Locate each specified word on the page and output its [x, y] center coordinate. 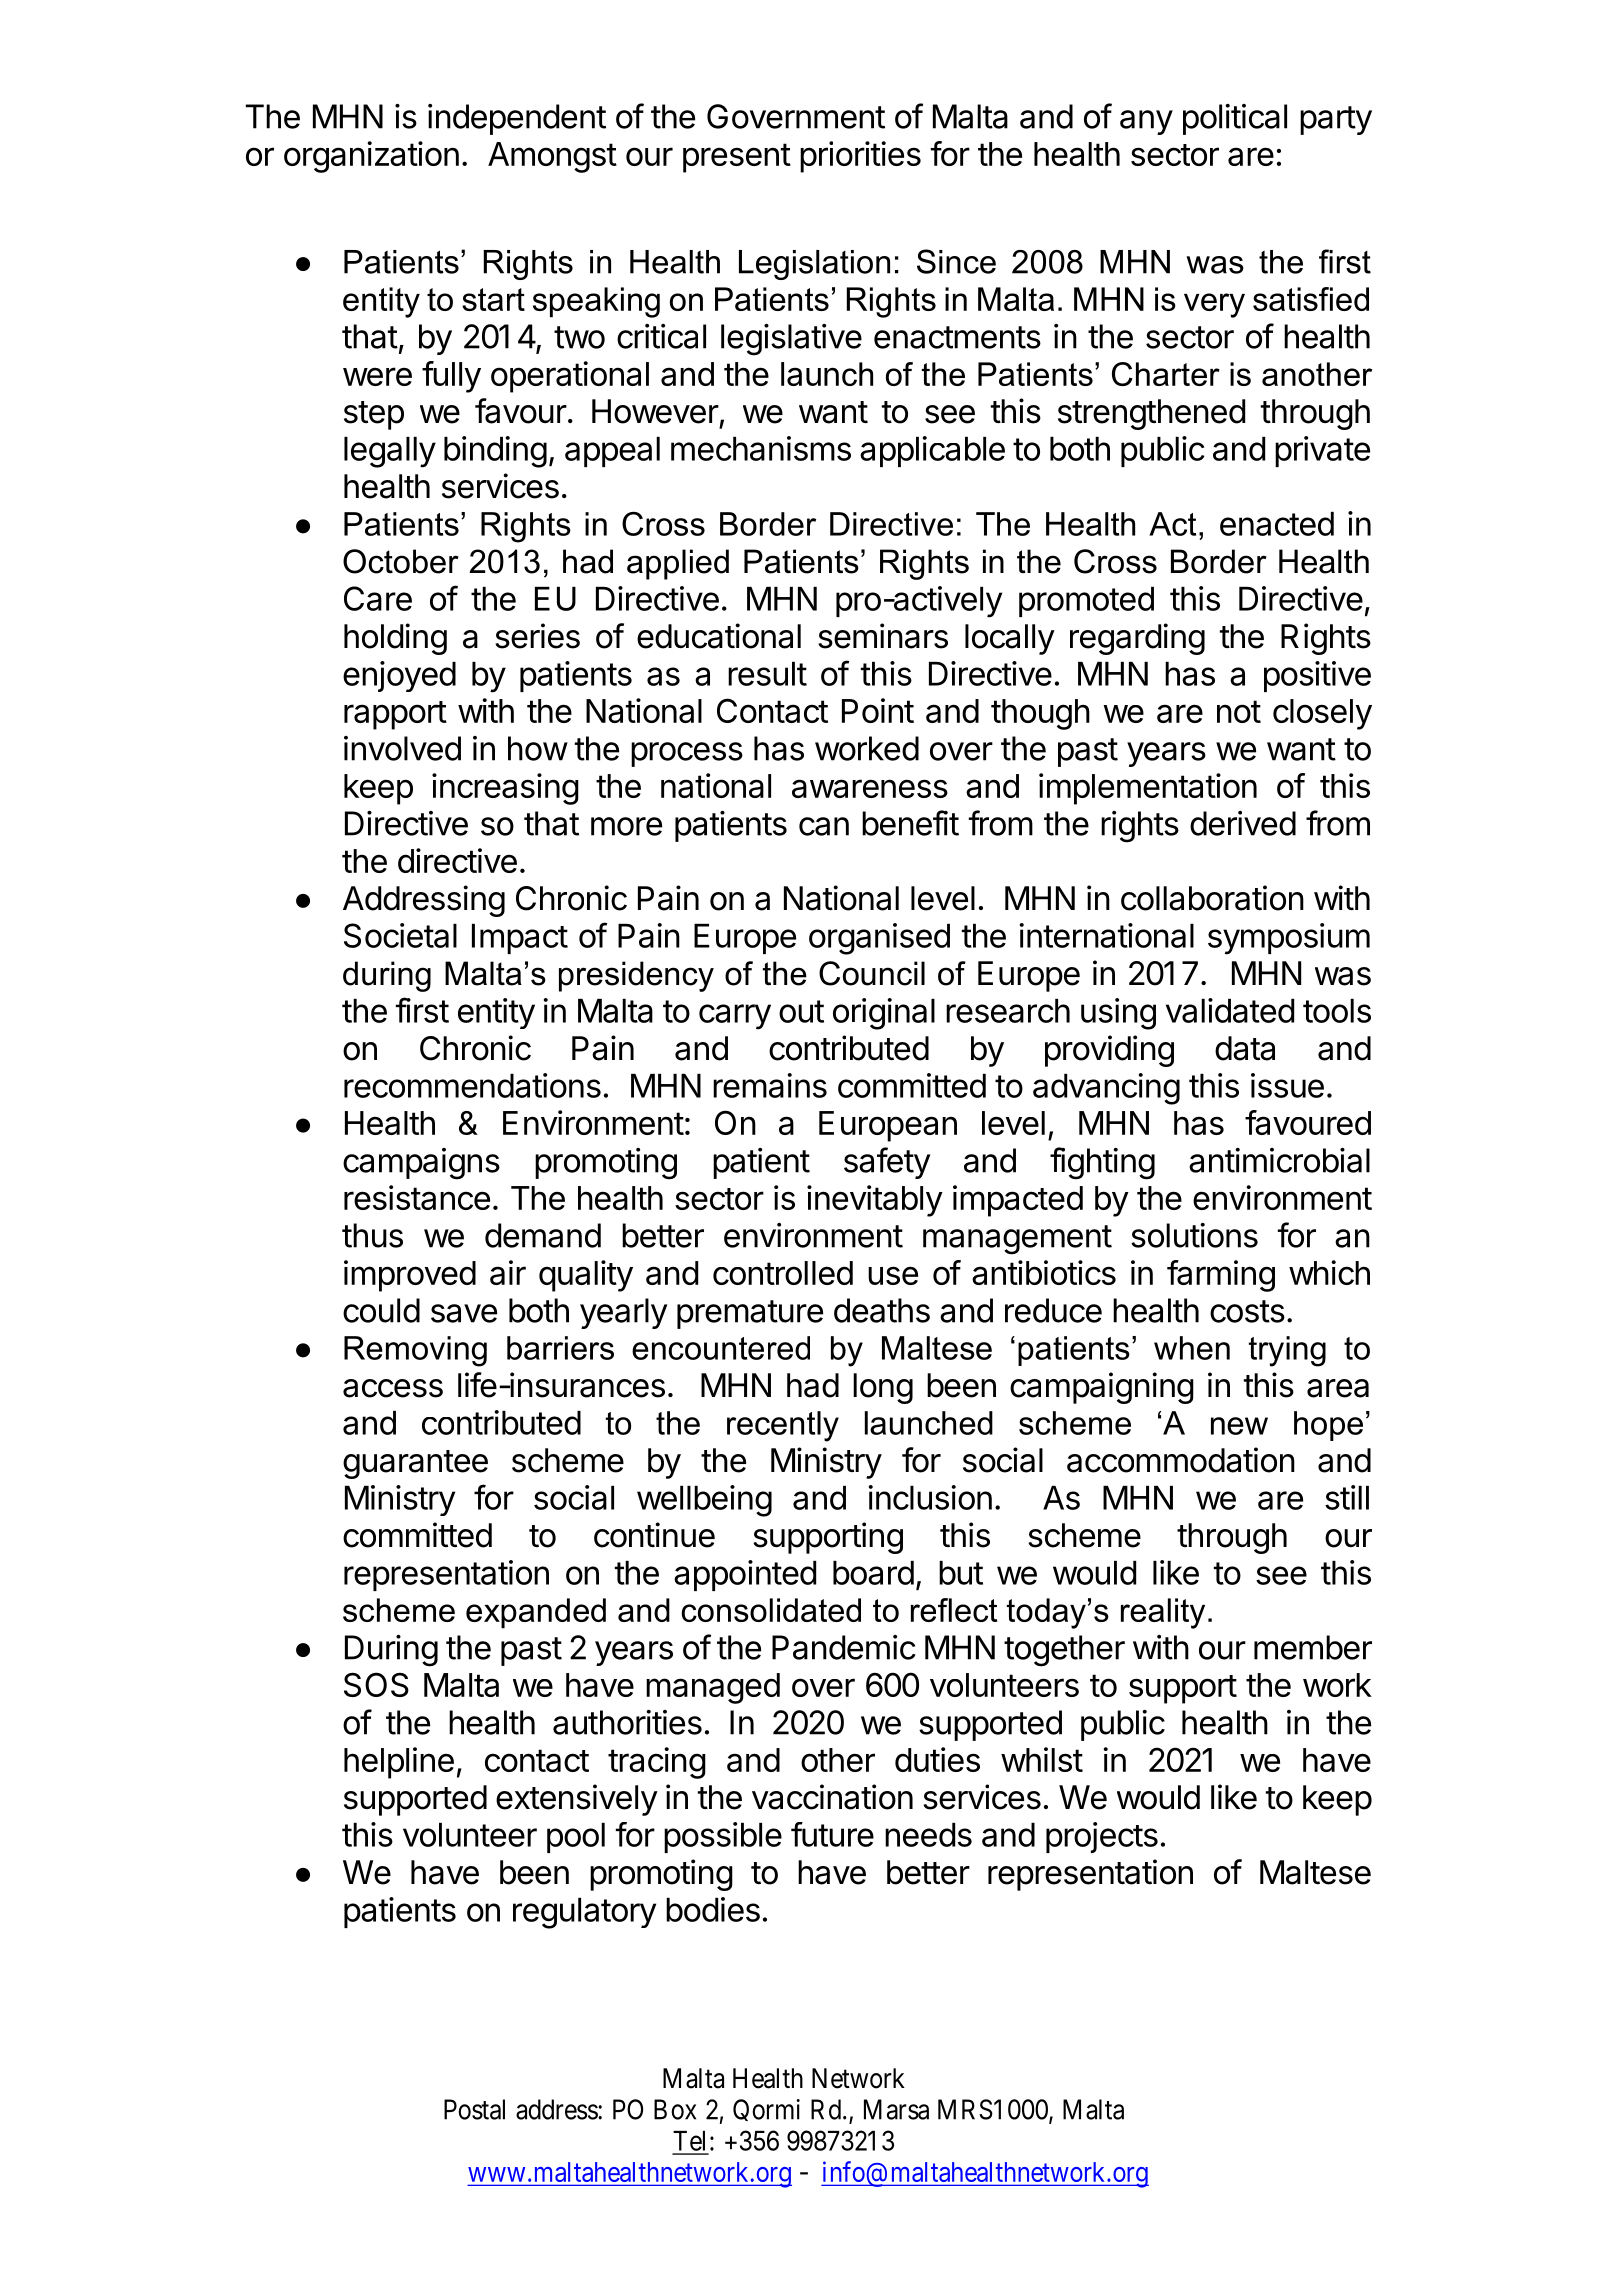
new [1239, 1426]
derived [1243, 823]
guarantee [415, 1464]
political [1235, 119]
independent [517, 119]
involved [402, 748]
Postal [474, 2109]
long [883, 1388]
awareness [870, 788]
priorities [860, 157]
